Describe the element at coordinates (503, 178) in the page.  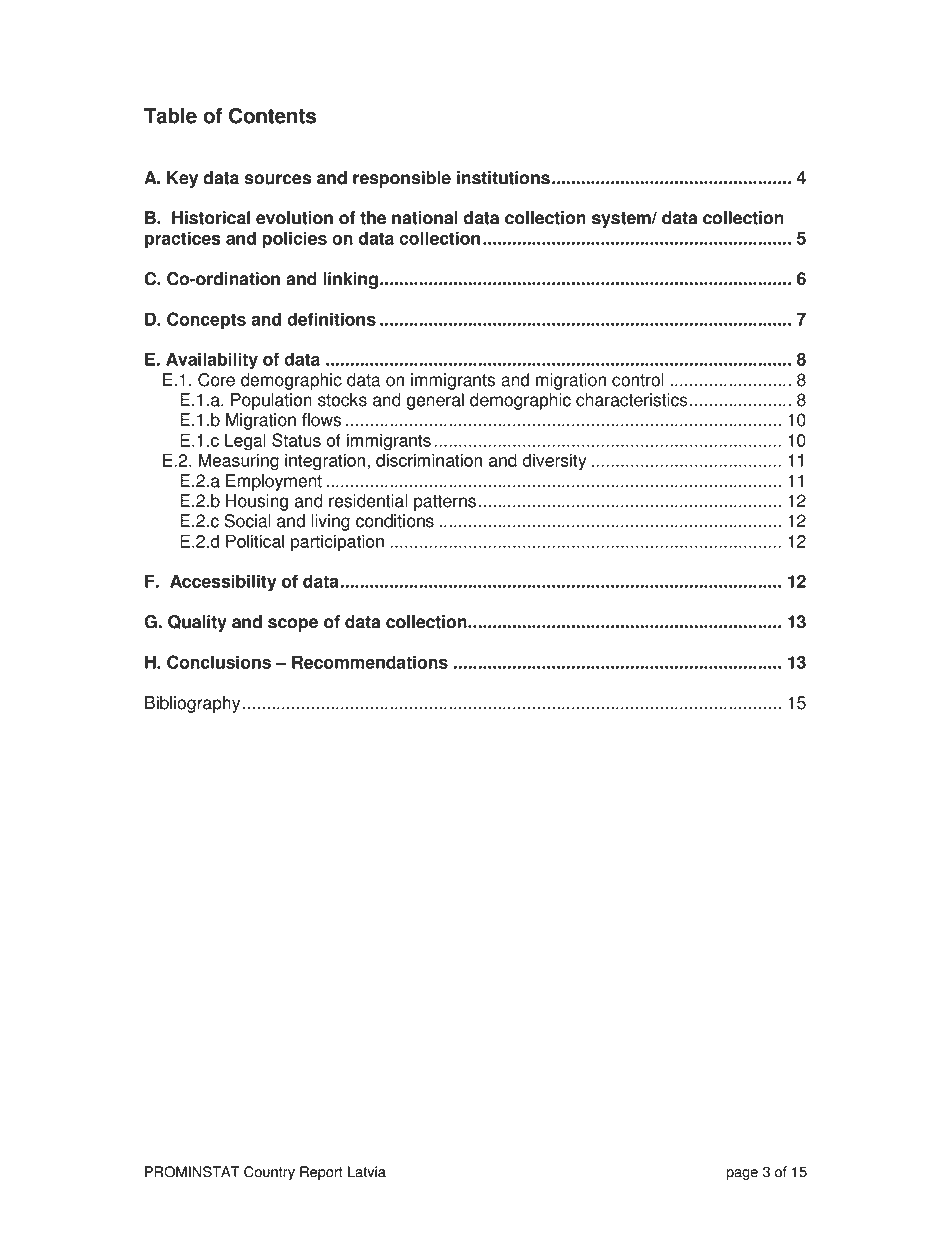
I see `institutions` at that location.
